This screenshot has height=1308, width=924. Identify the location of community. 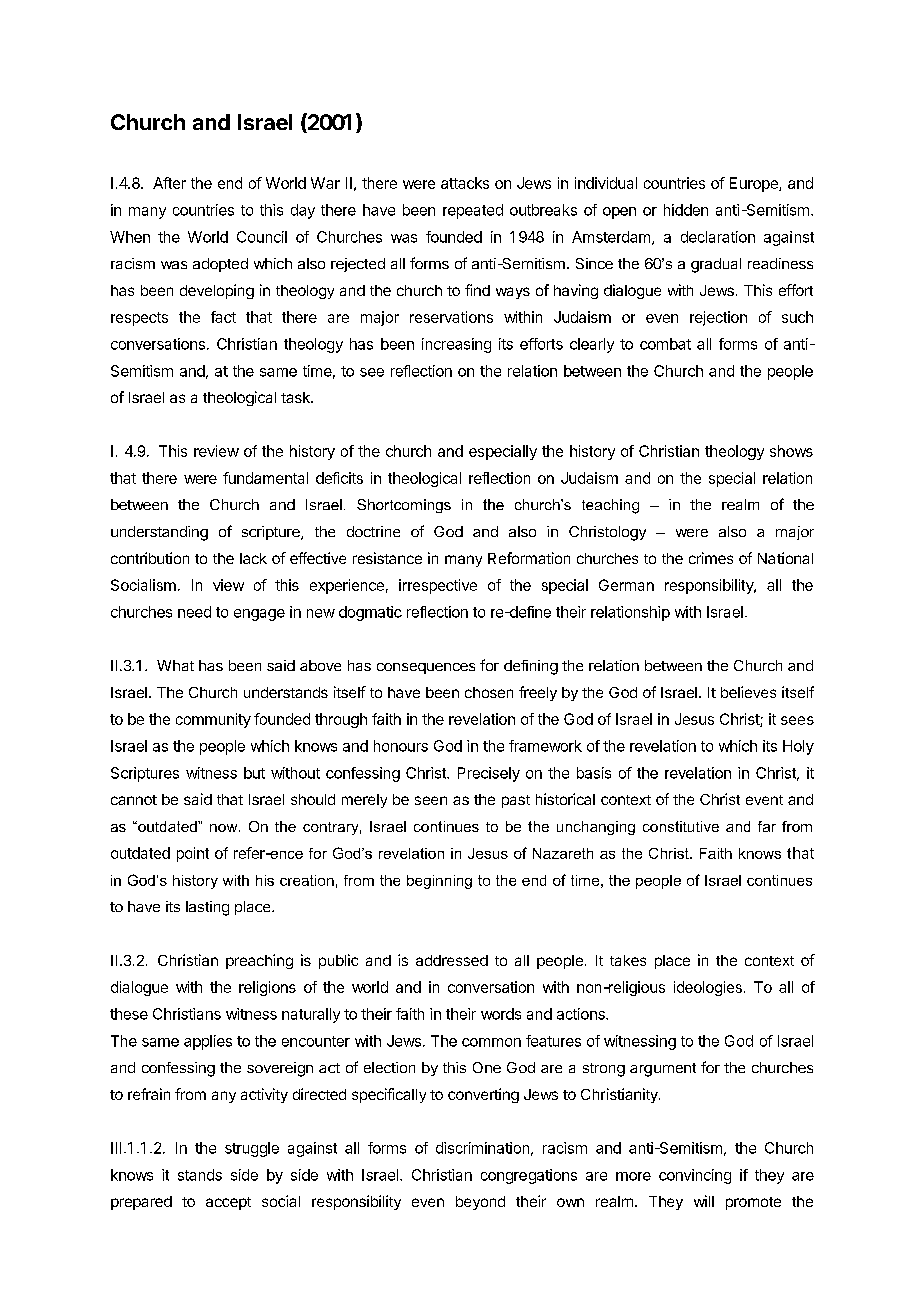
(213, 720).
